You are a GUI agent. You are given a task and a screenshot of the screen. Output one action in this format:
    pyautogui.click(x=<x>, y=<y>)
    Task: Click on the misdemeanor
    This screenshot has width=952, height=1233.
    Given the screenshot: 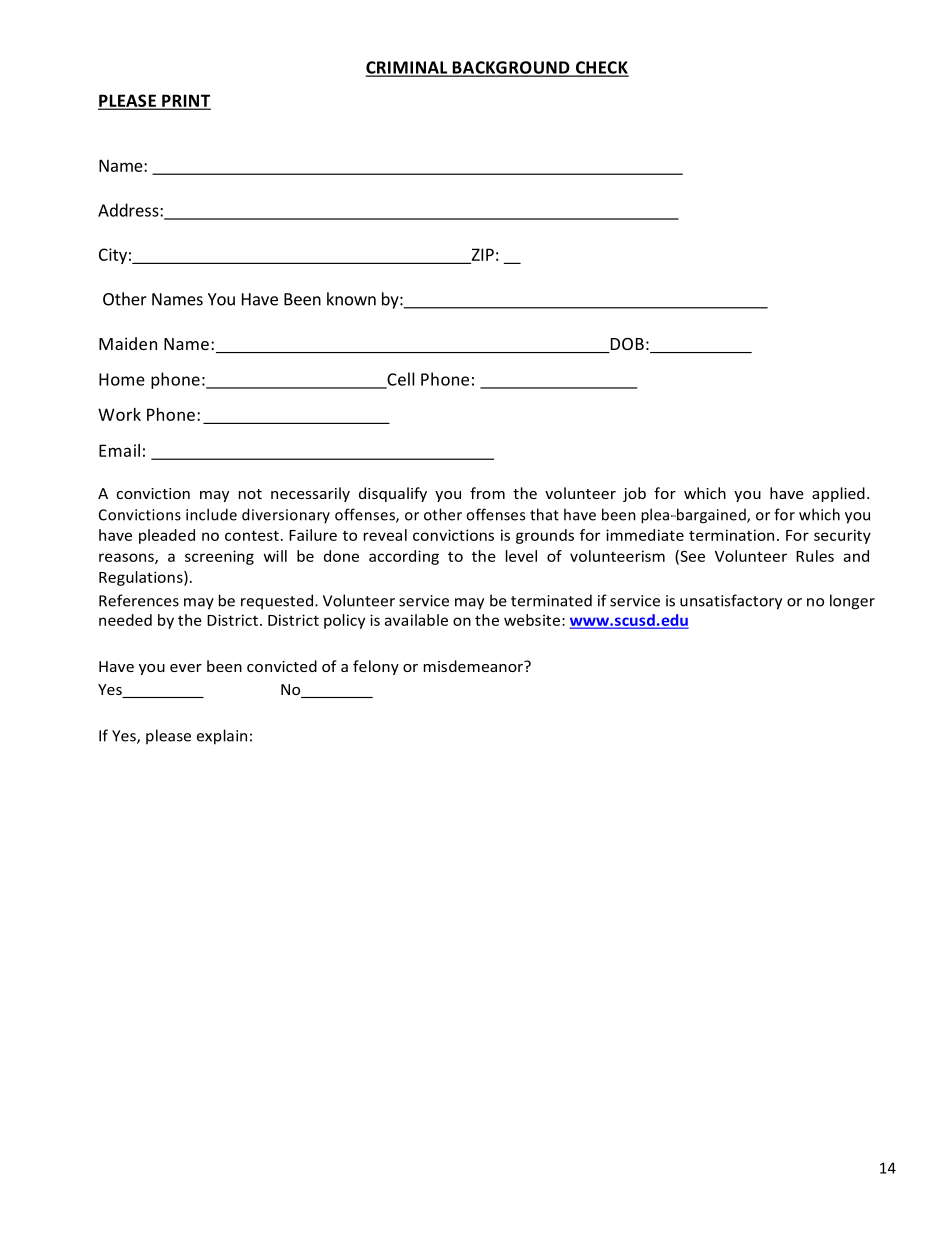 What is the action you would take?
    pyautogui.click(x=474, y=666)
